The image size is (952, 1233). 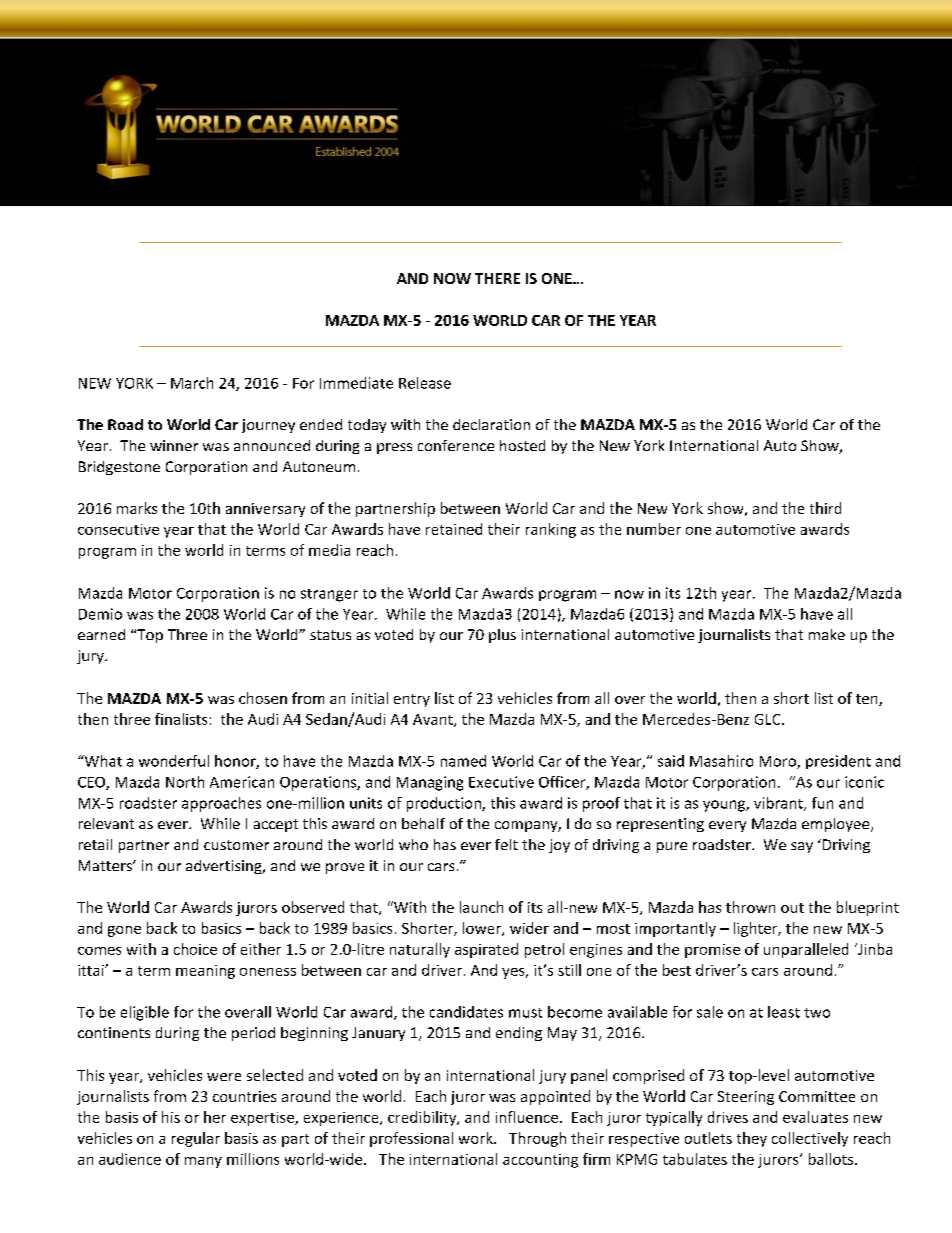 I want to click on they, so click(x=752, y=1139).
